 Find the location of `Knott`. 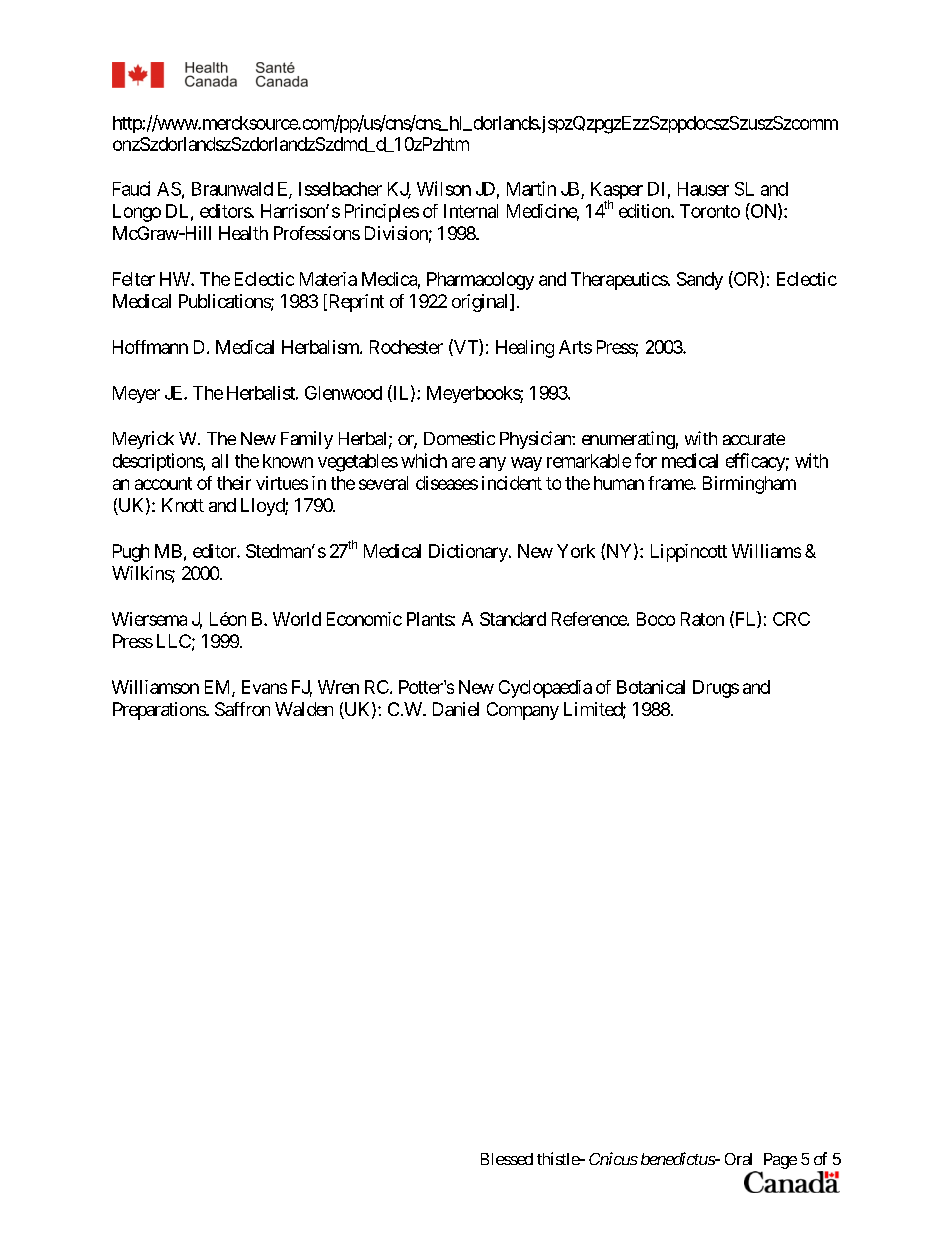

Knott is located at coordinates (183, 505).
